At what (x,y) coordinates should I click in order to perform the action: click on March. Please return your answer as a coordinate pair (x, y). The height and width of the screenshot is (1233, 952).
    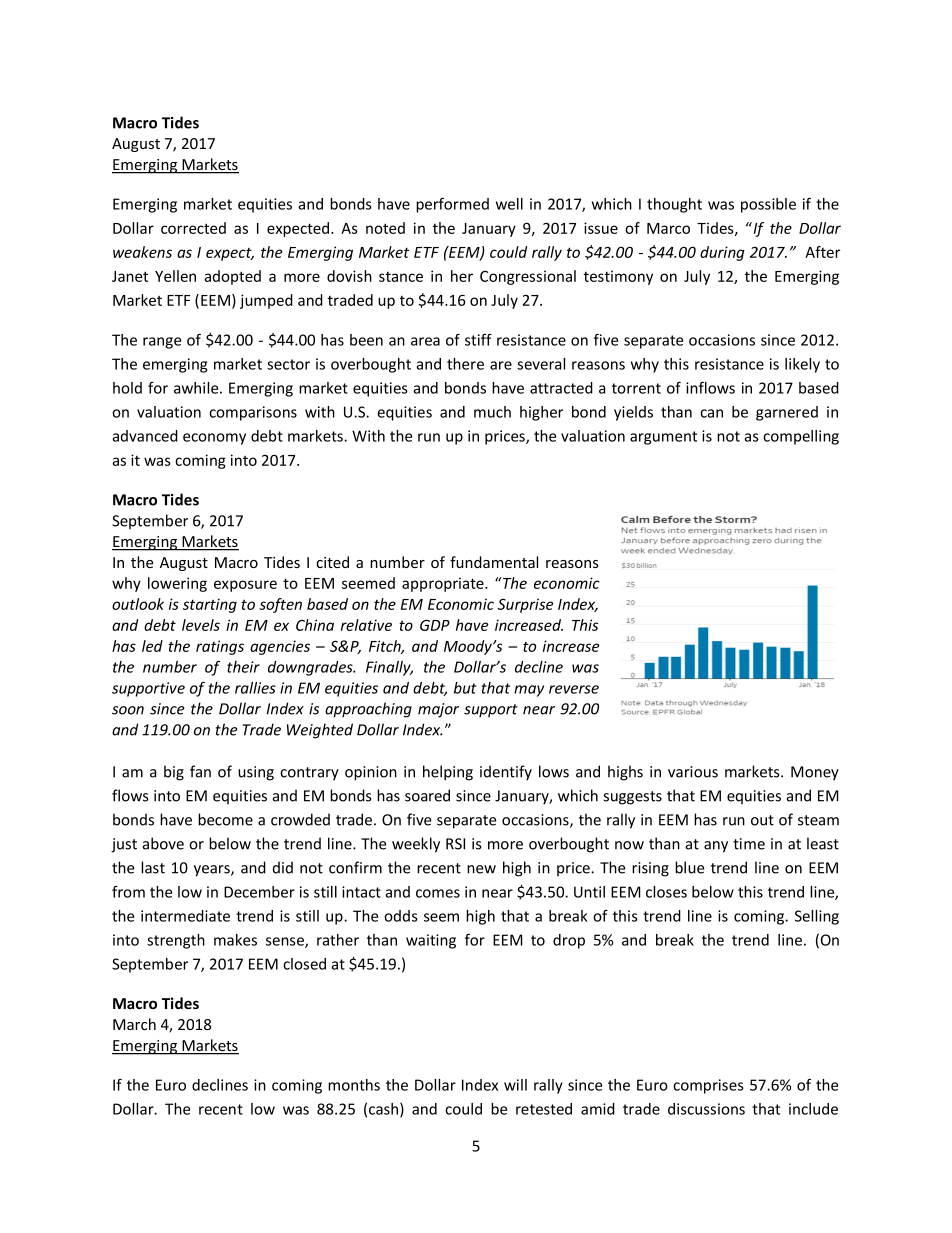
    Looking at the image, I should click on (134, 1024).
